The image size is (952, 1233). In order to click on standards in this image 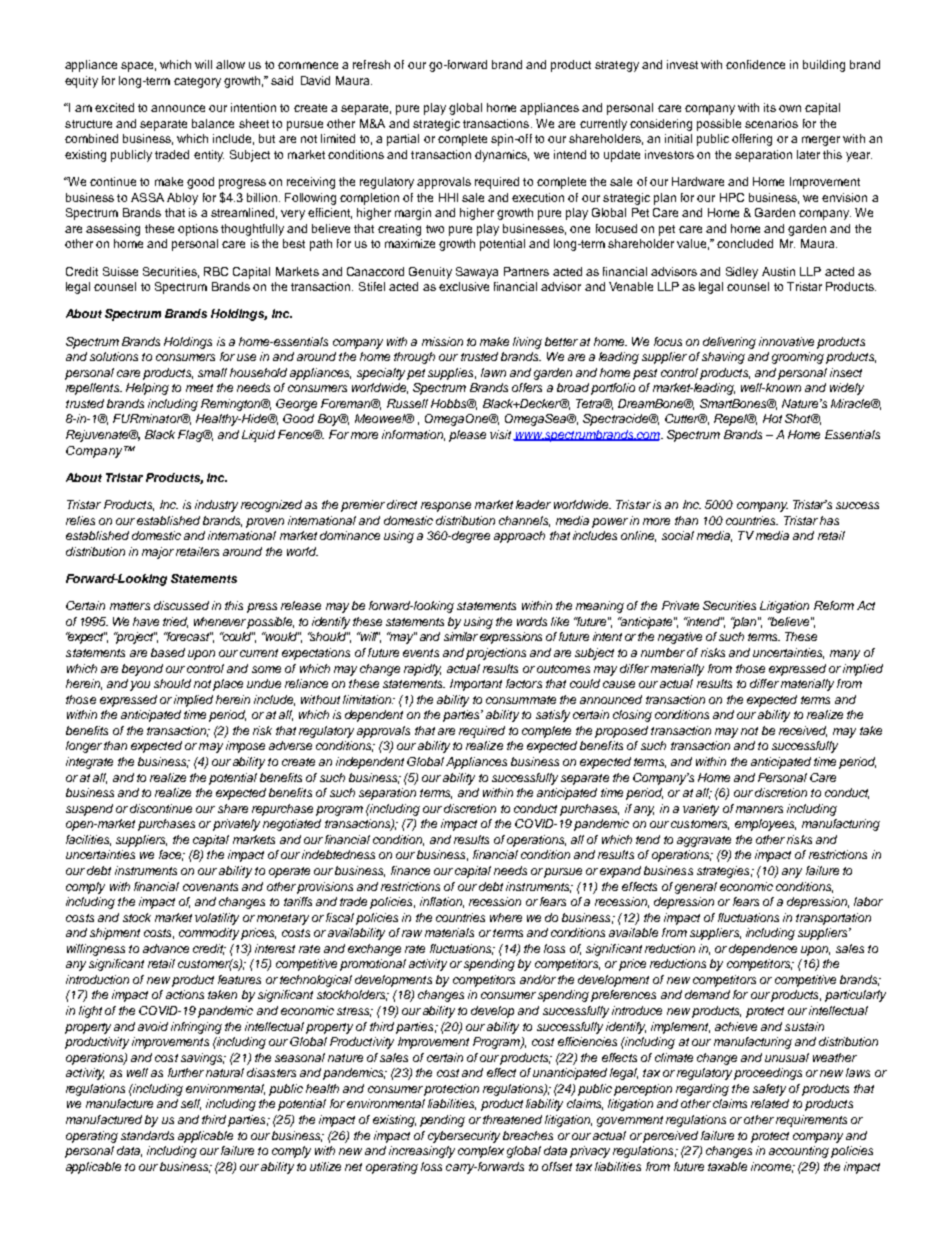, I will do `click(147, 1135)`.
